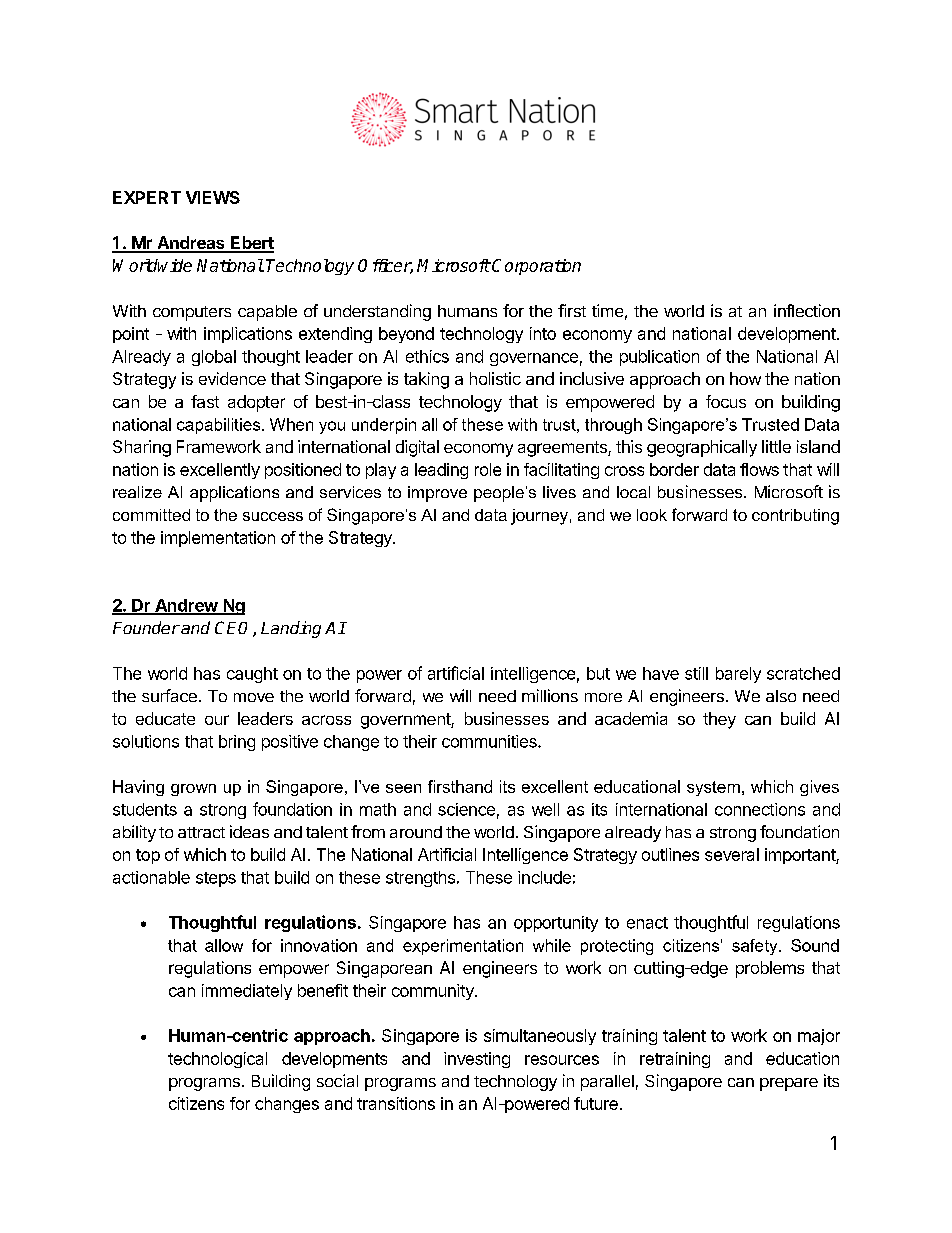  I want to click on system, so click(713, 788).
